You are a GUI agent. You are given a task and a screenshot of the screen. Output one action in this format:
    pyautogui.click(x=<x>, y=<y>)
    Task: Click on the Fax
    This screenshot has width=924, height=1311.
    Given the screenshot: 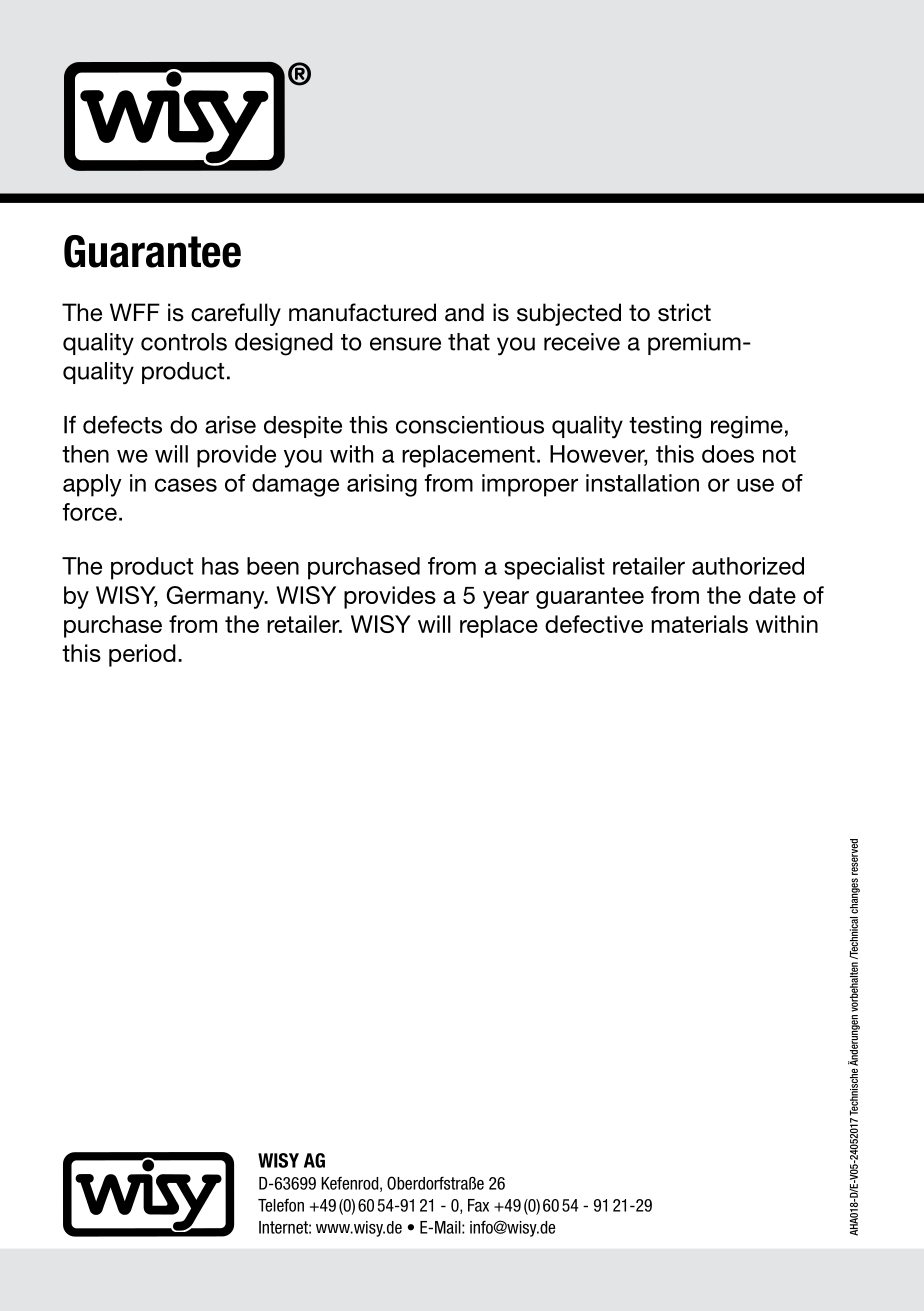 What is the action you would take?
    pyautogui.click(x=478, y=1205)
